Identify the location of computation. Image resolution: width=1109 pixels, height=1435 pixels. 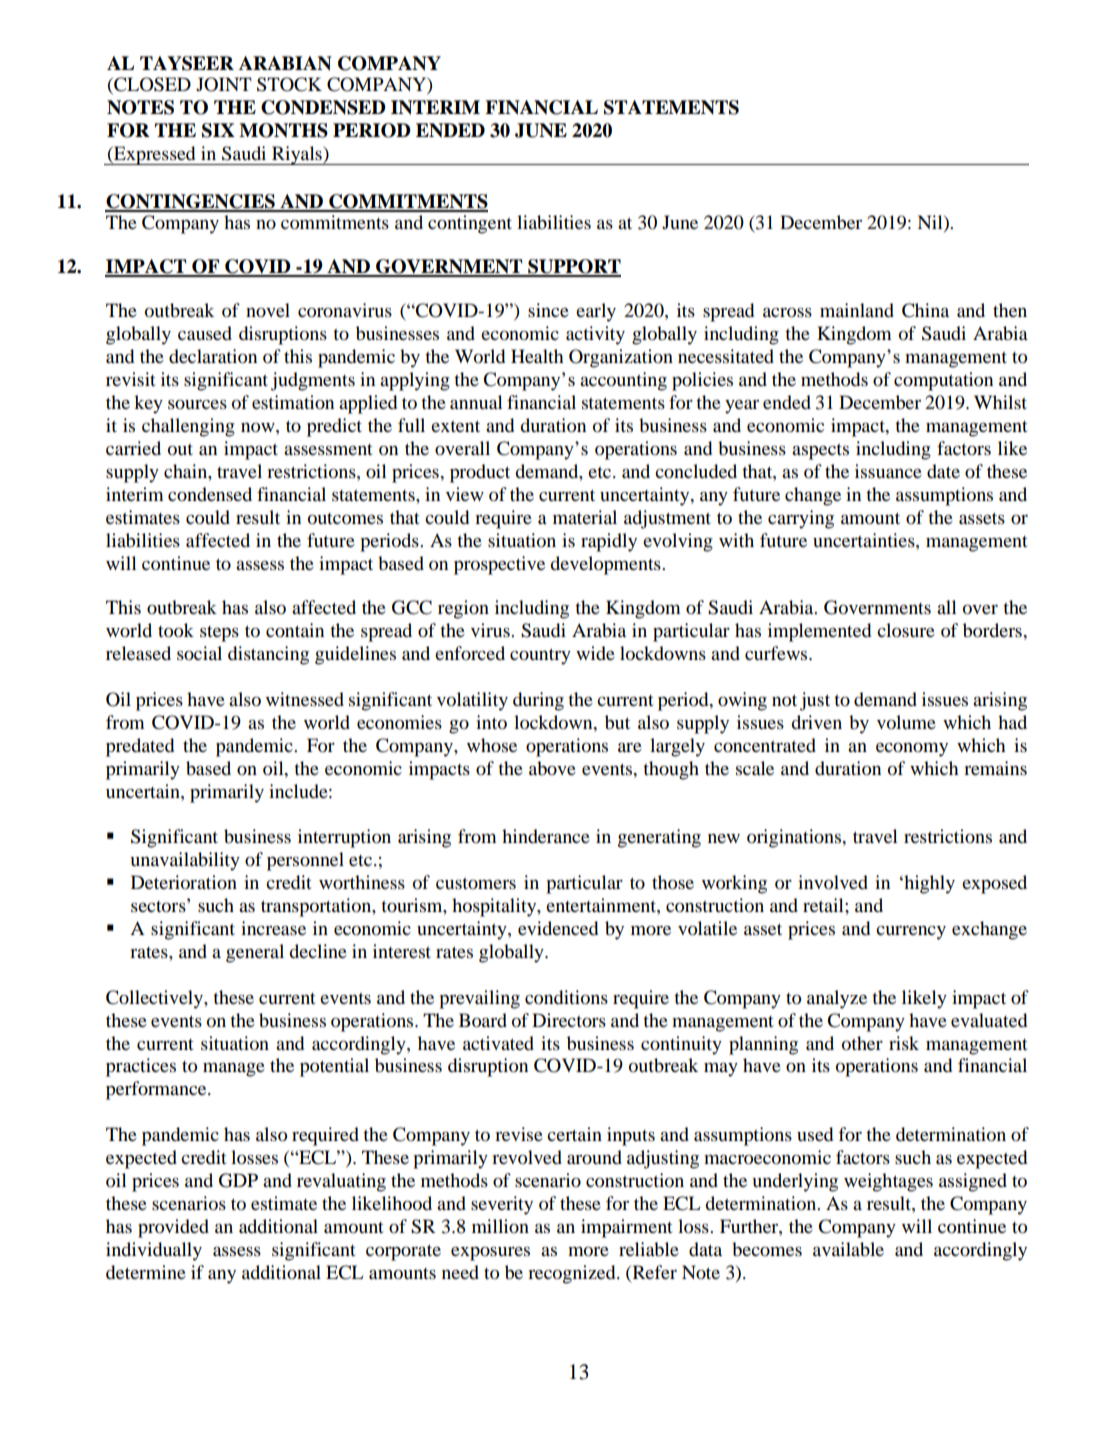
(943, 381).
